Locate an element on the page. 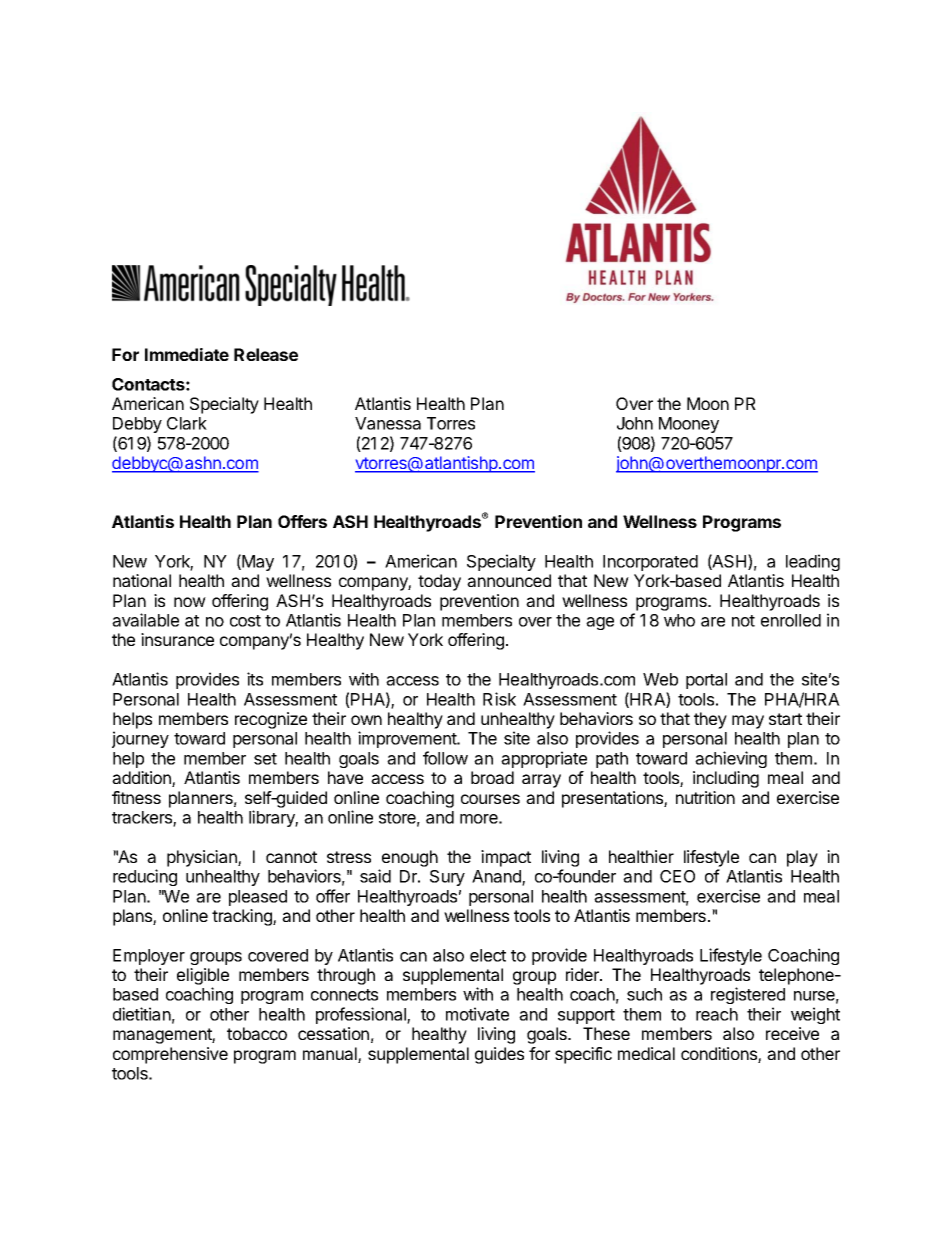 The height and width of the document is (1233, 952). Vanessa is located at coordinates (388, 423).
